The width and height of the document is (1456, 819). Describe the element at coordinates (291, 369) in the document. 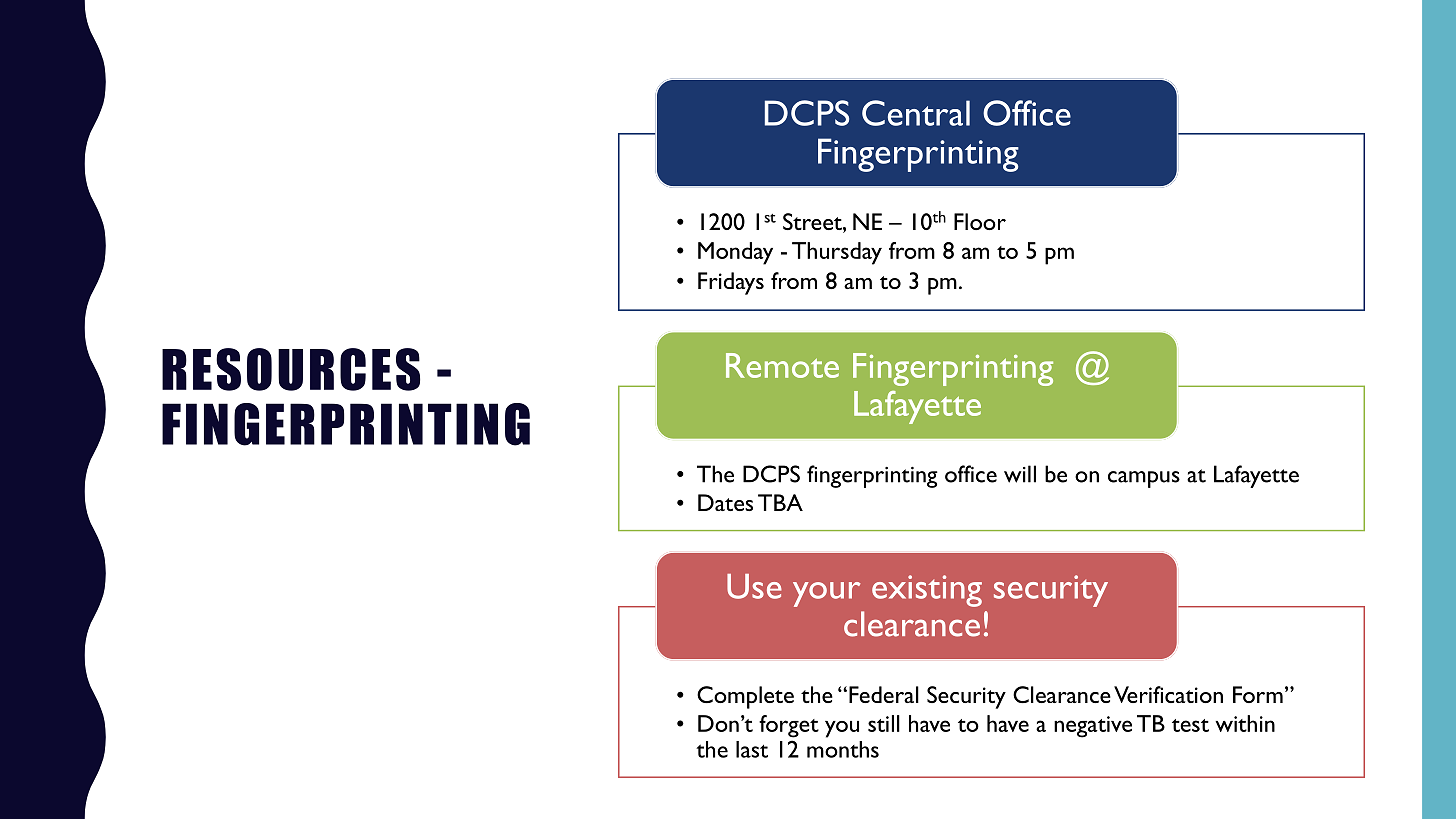

I see `RESOURCES` at that location.
